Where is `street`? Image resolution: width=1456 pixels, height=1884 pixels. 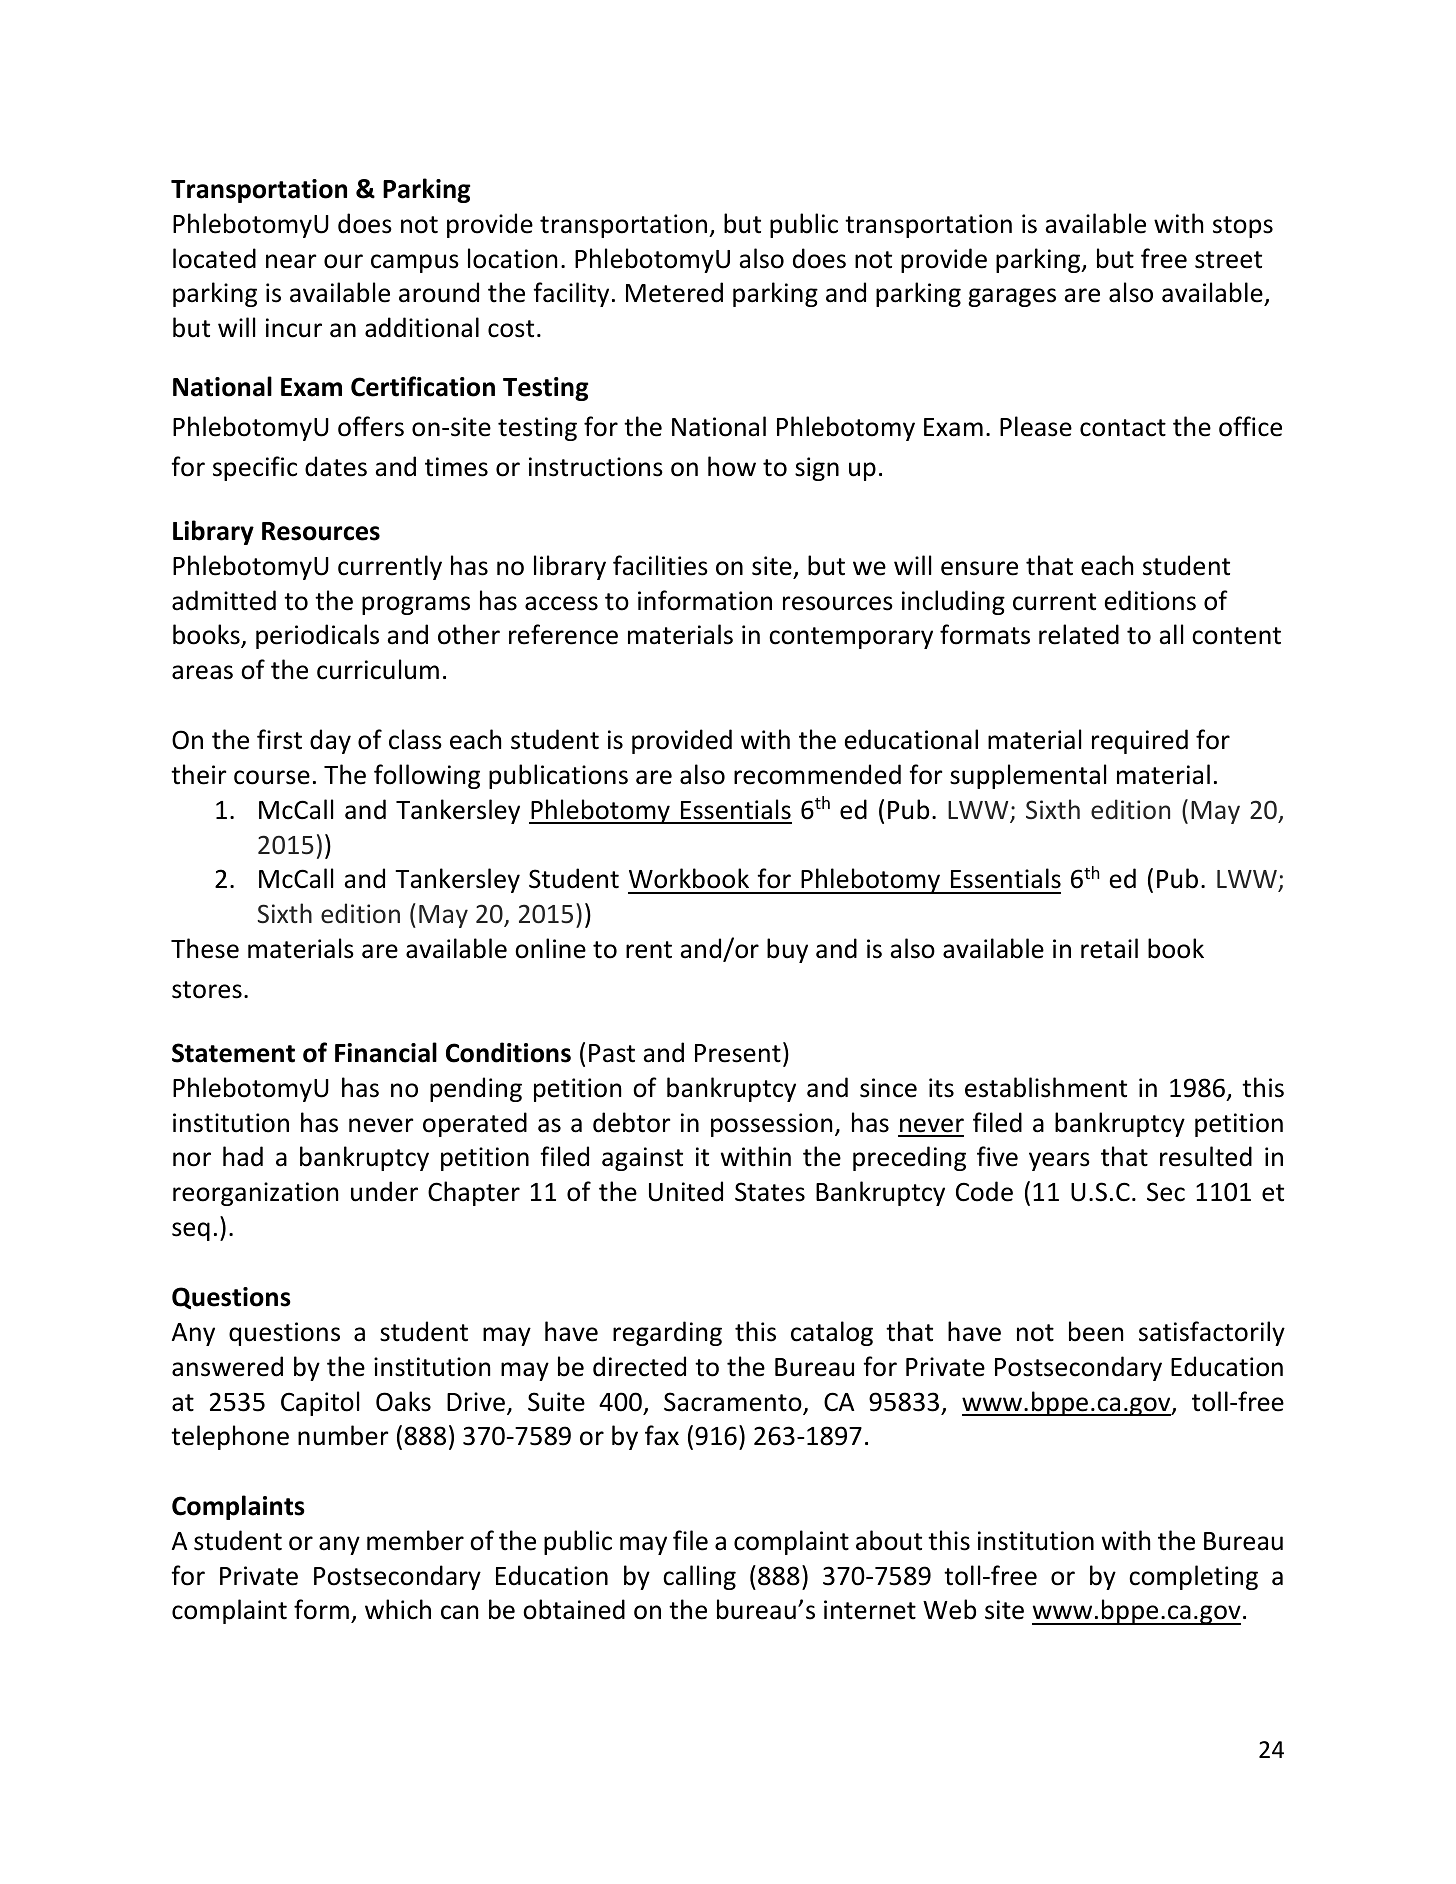
street is located at coordinates (1228, 260).
